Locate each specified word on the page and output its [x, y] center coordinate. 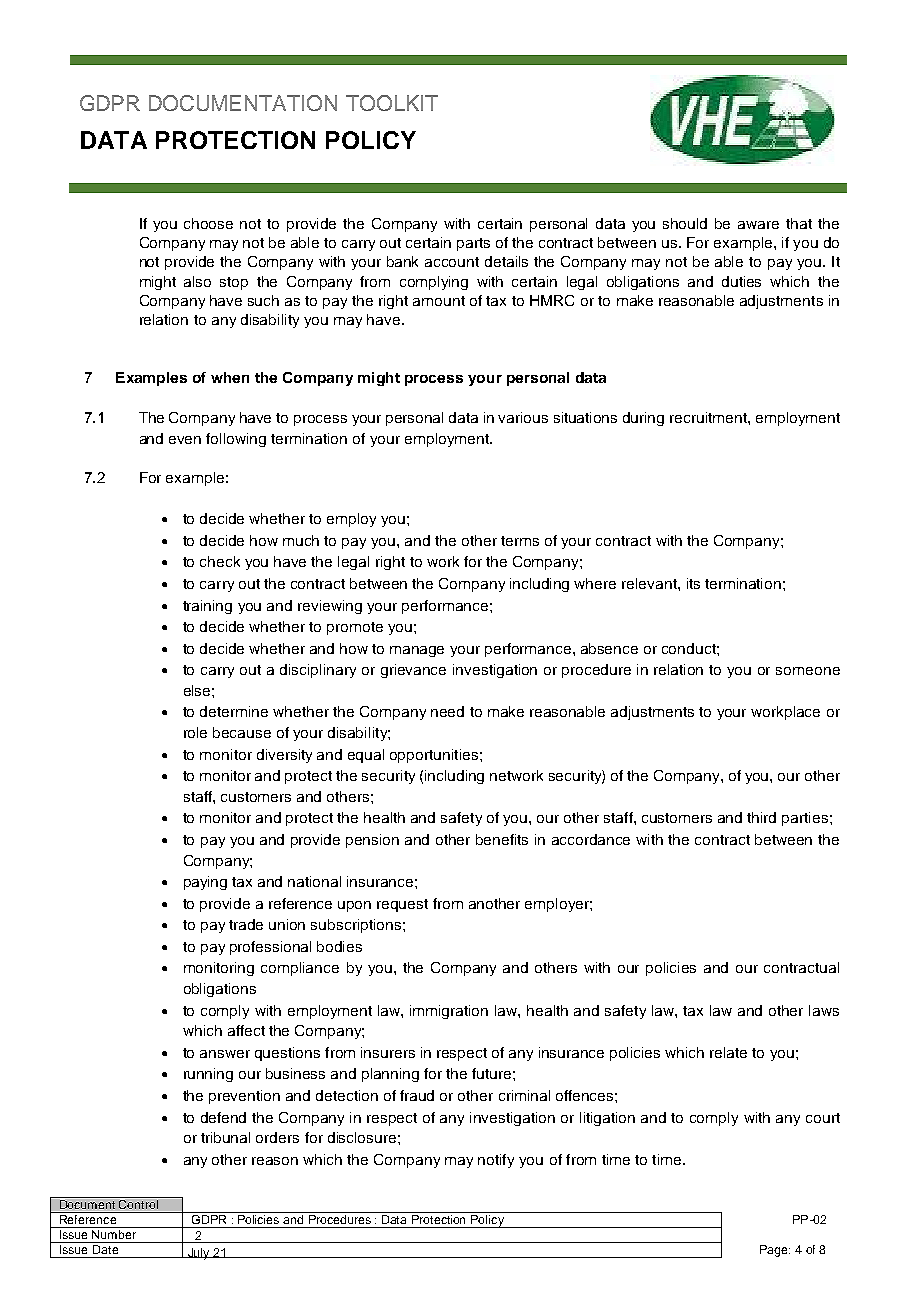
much [301, 540]
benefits [502, 839]
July [199, 1254]
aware [758, 225]
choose [208, 223]
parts [473, 244]
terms [520, 541]
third [761, 817]
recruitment [709, 417]
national [314, 881]
